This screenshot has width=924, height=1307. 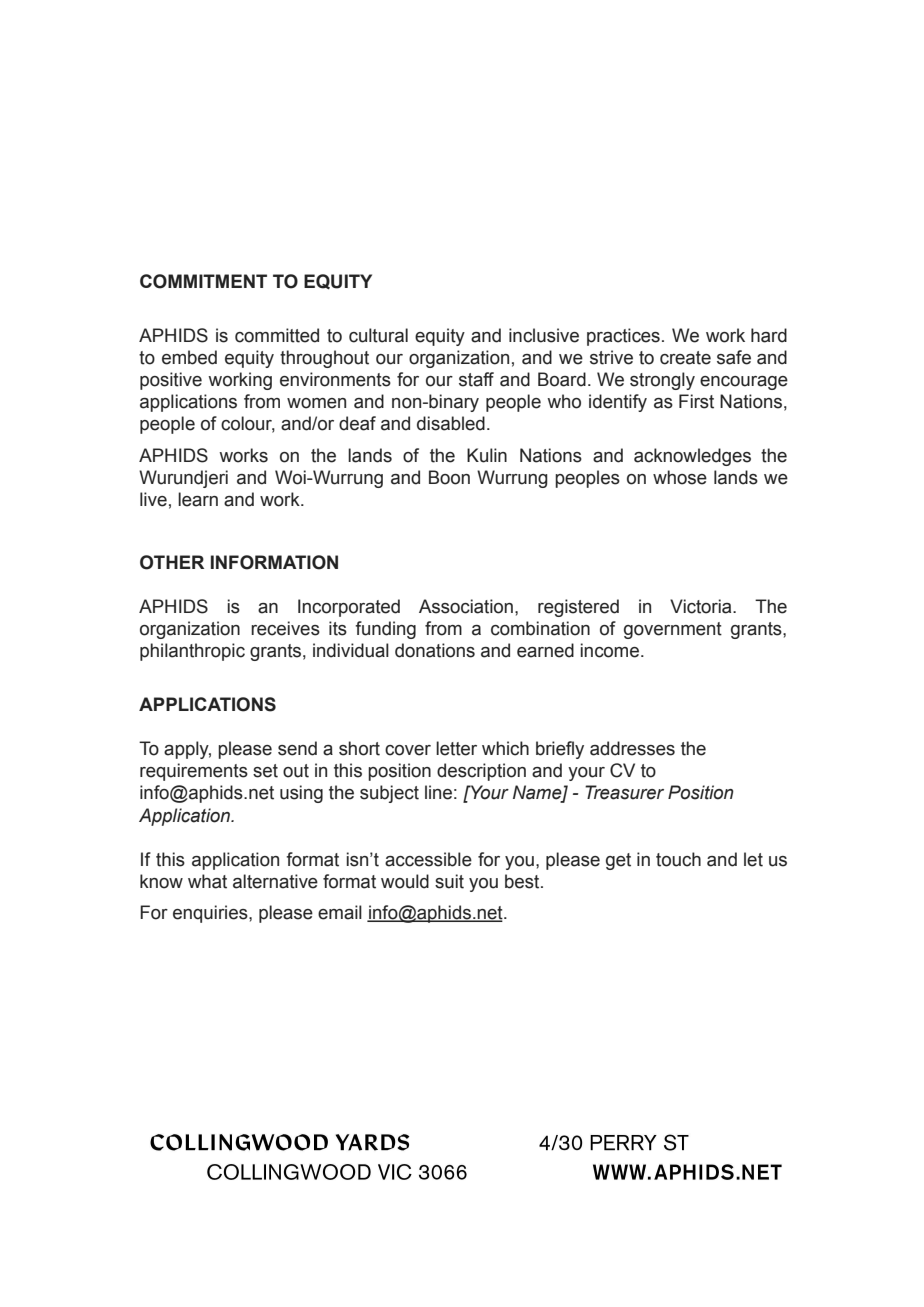 What do you see at coordinates (248, 424) in the screenshot?
I see `colour` at bounding box center [248, 424].
